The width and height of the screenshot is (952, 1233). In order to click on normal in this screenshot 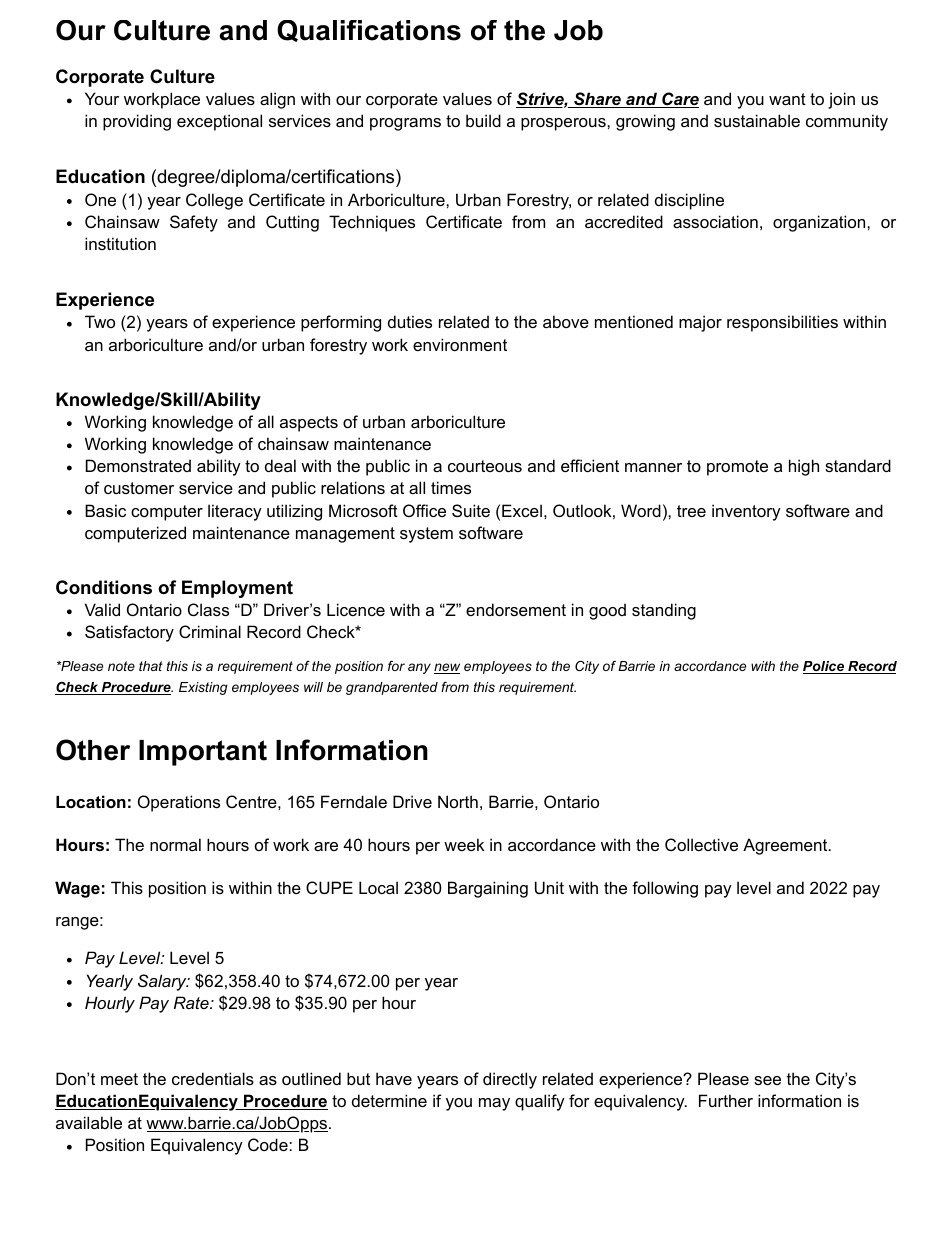, I will do `click(175, 844)`.
